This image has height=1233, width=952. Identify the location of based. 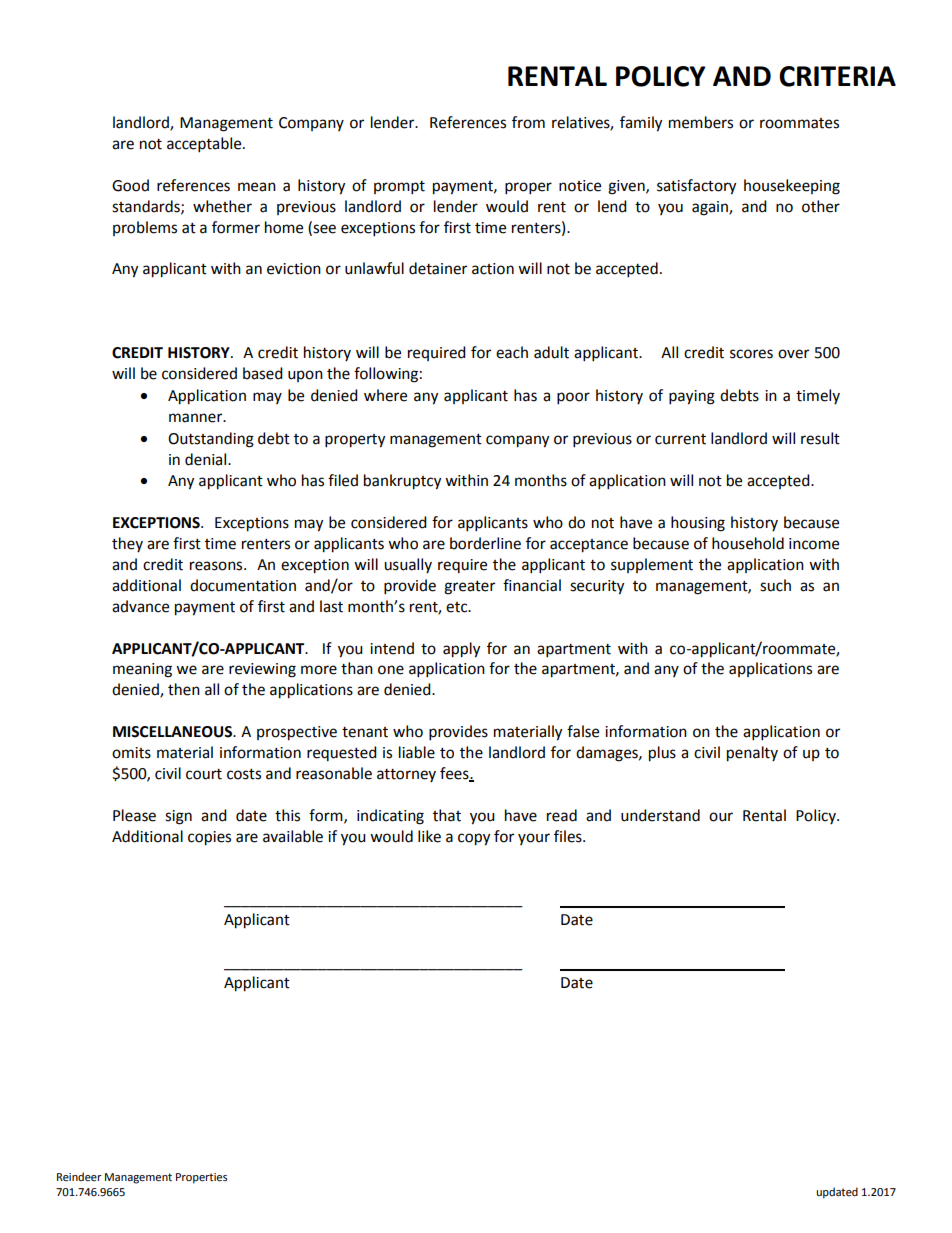
(263, 373).
